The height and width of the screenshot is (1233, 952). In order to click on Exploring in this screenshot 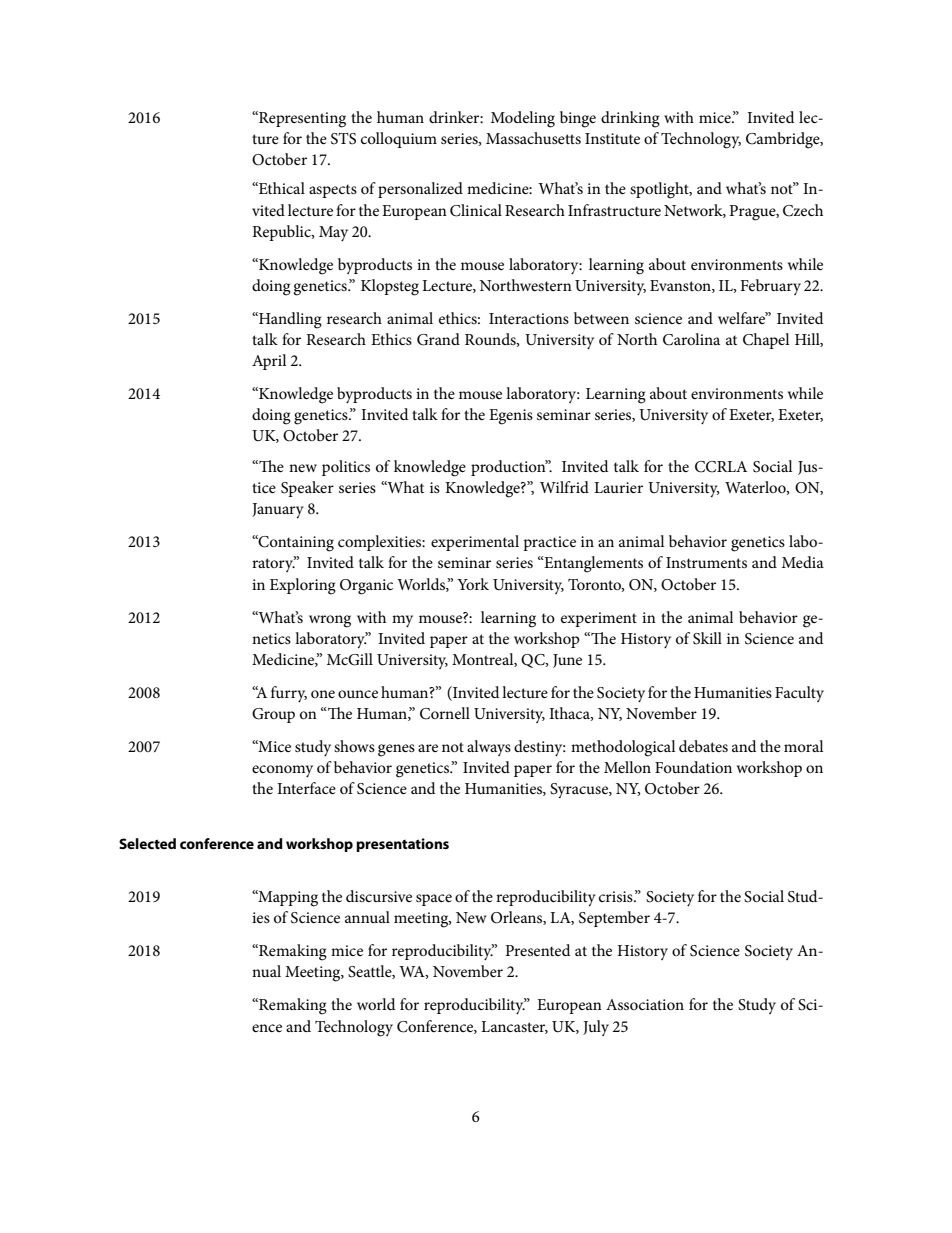, I will do `click(303, 586)`.
